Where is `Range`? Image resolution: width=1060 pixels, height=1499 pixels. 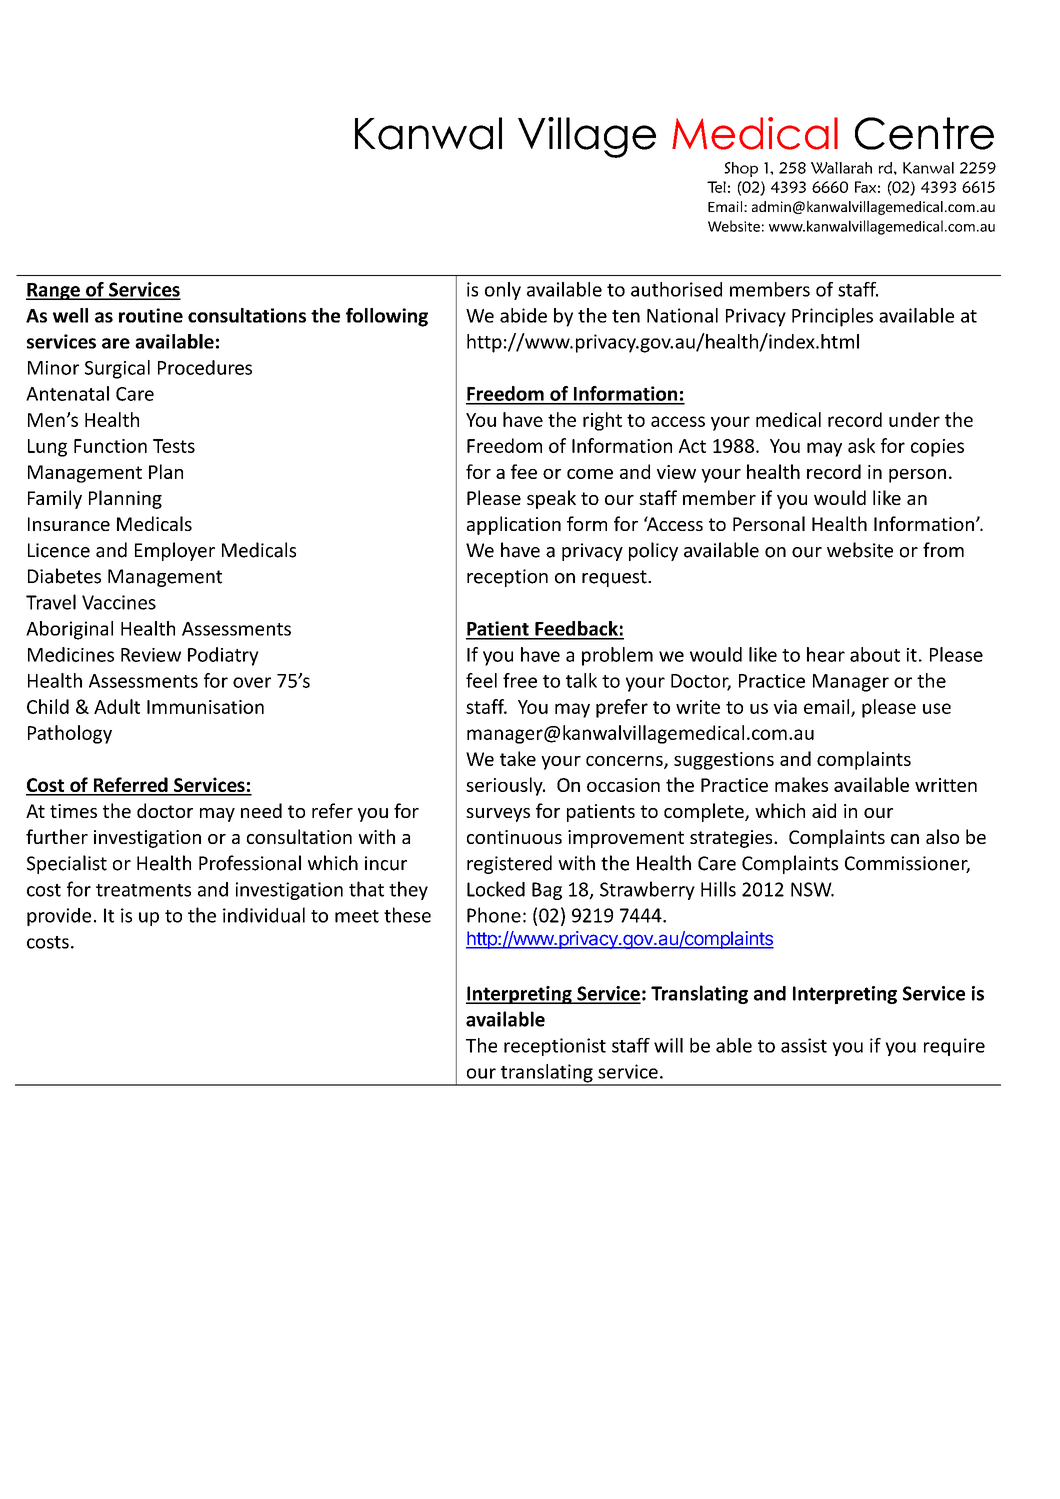 Range is located at coordinates (54, 291).
